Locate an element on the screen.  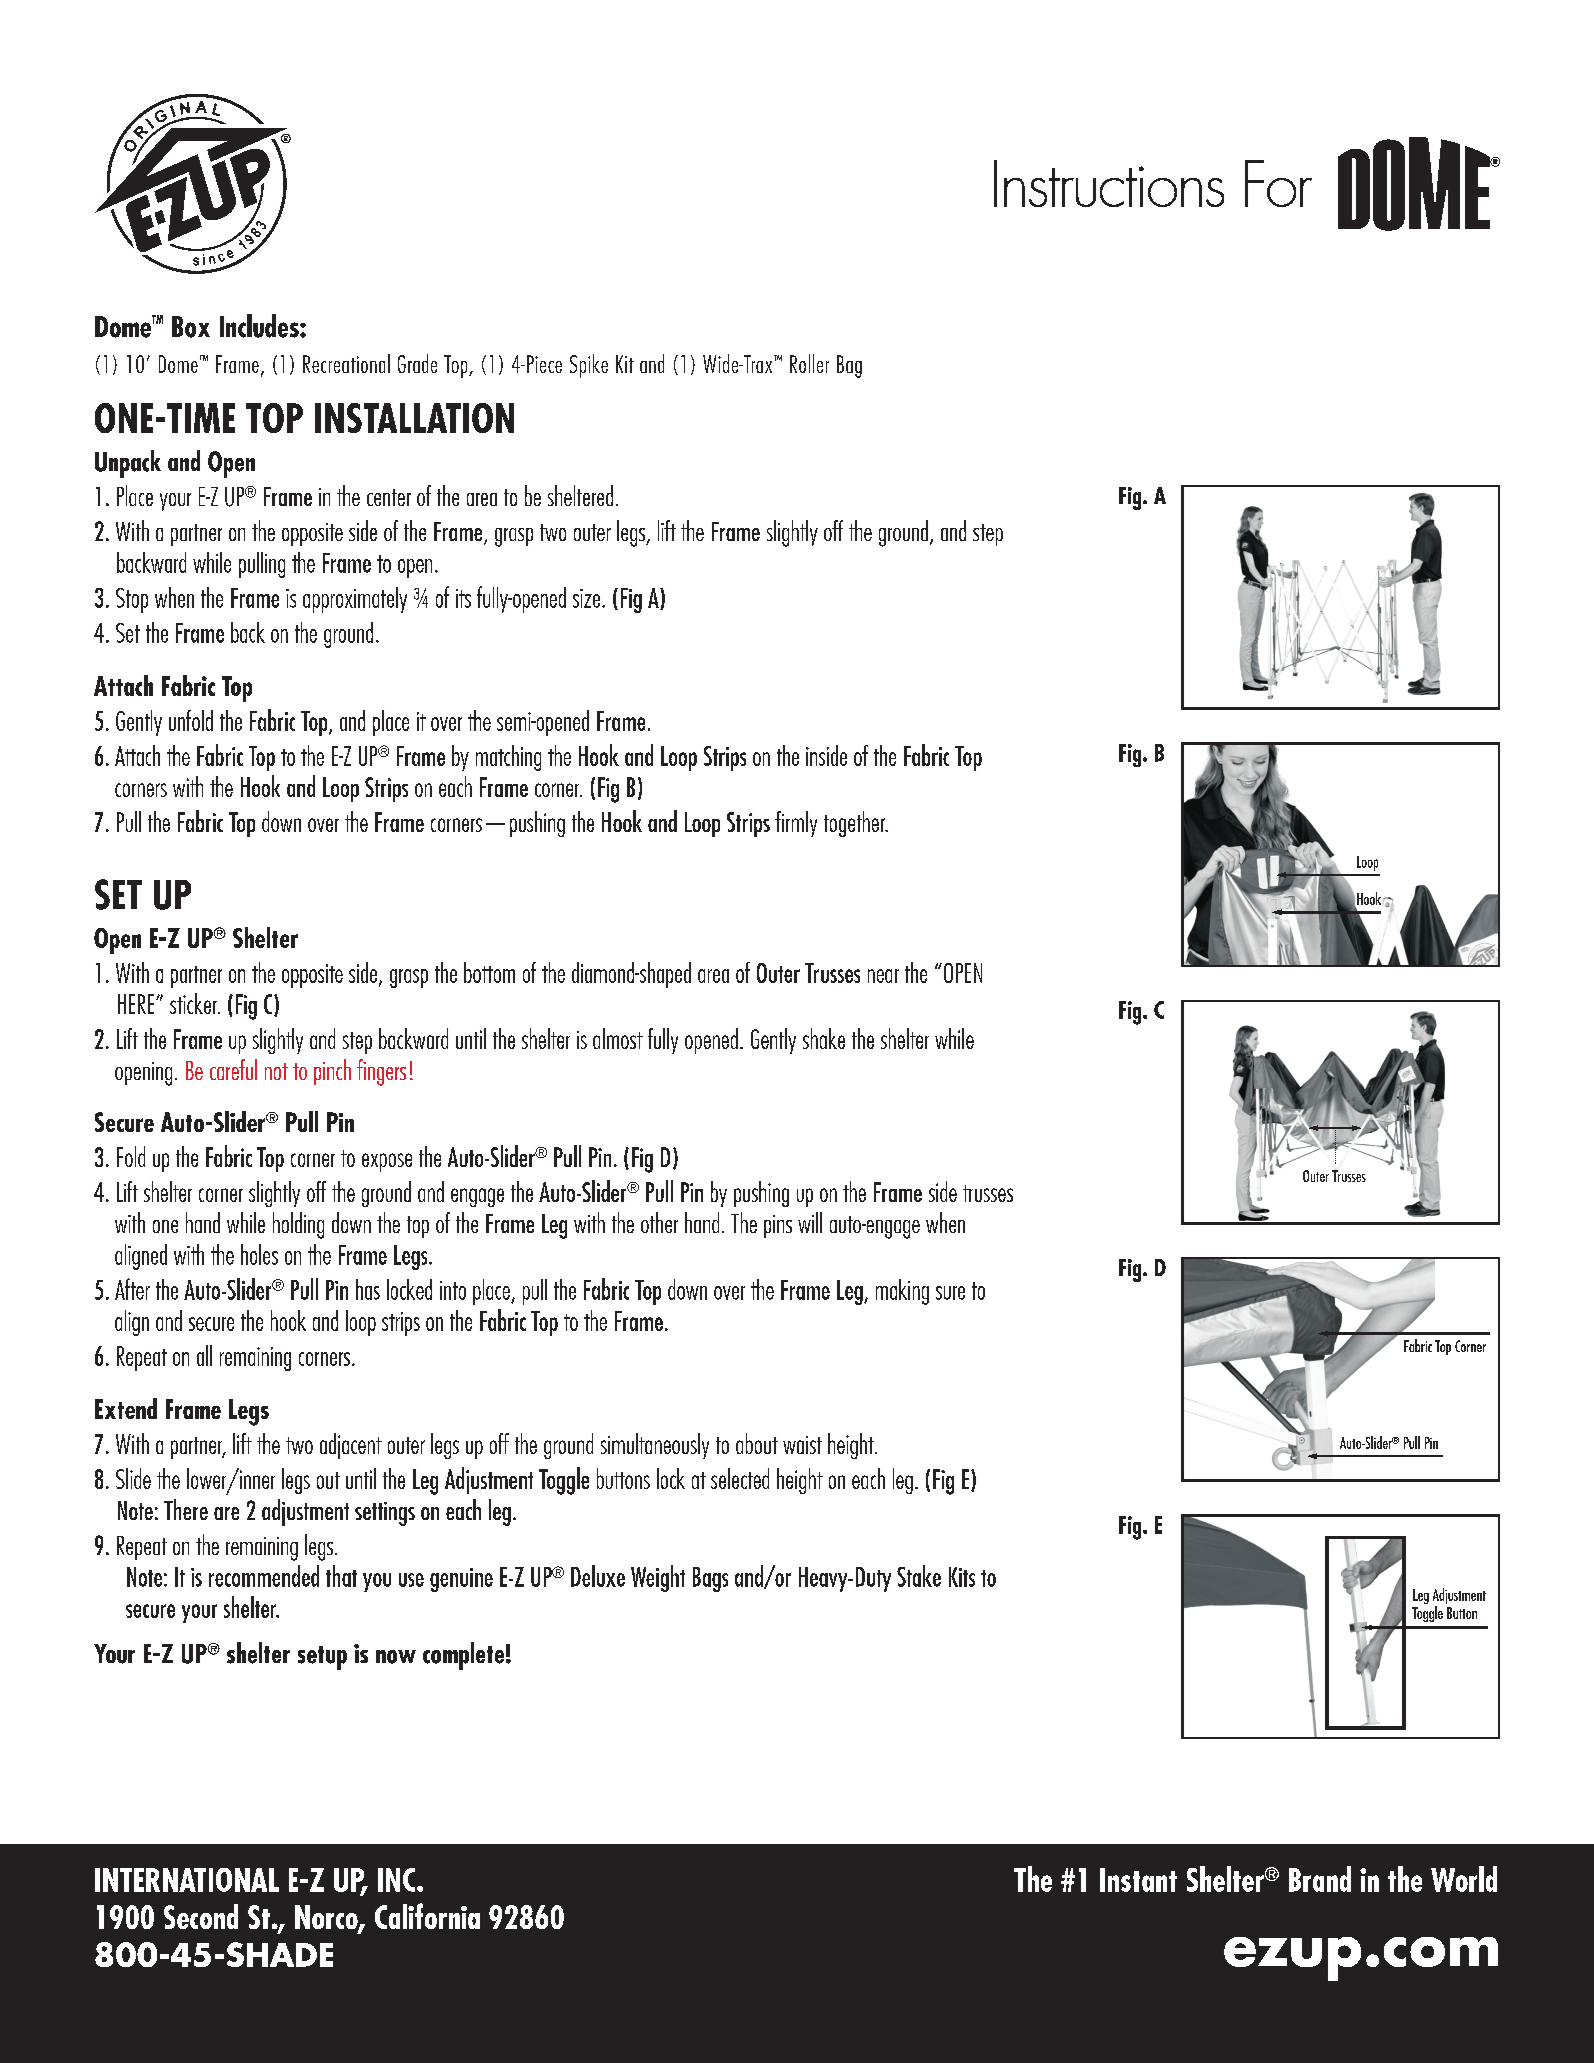
pinch is located at coordinates (332, 1072).
